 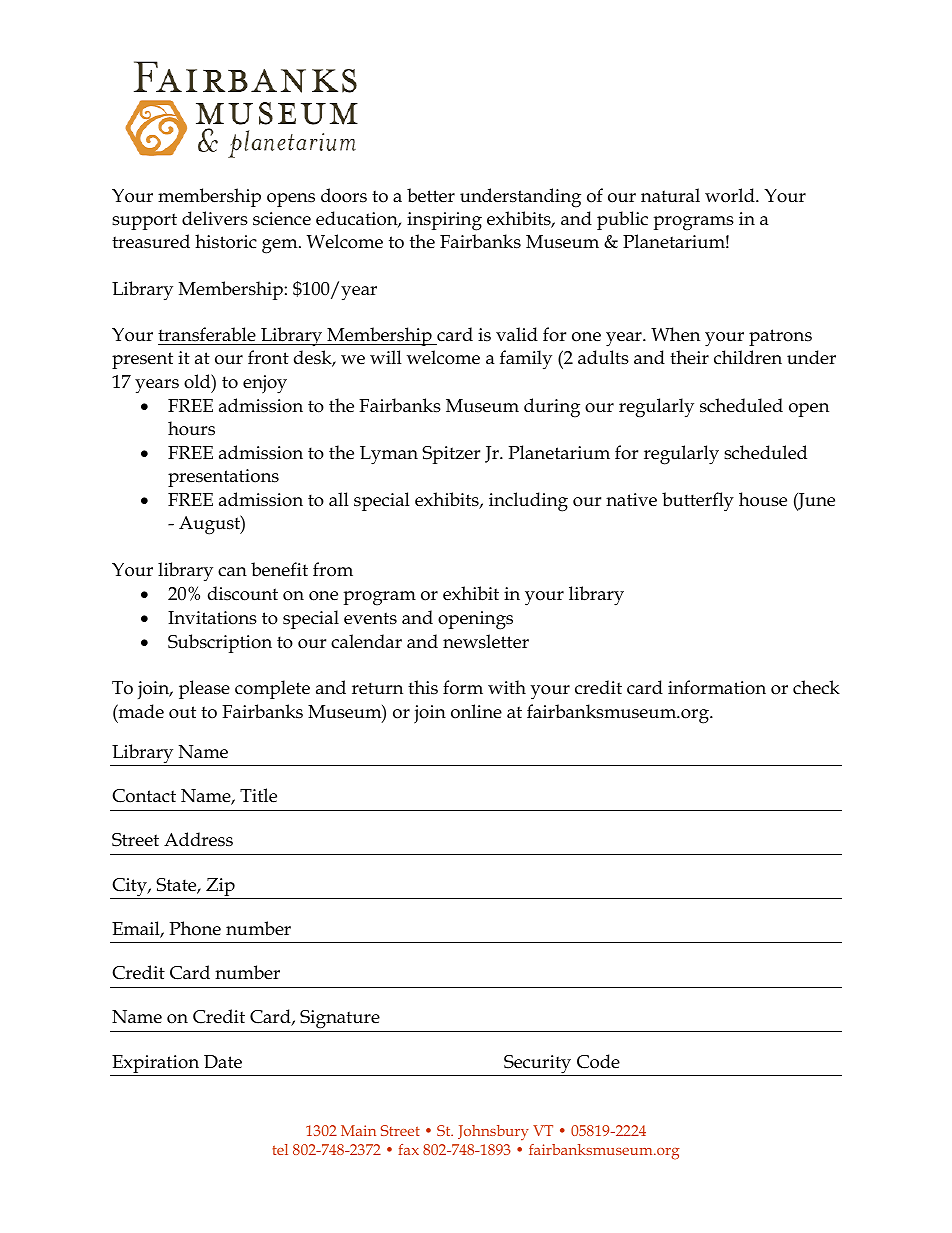 I want to click on newsletter, so click(x=486, y=641).
